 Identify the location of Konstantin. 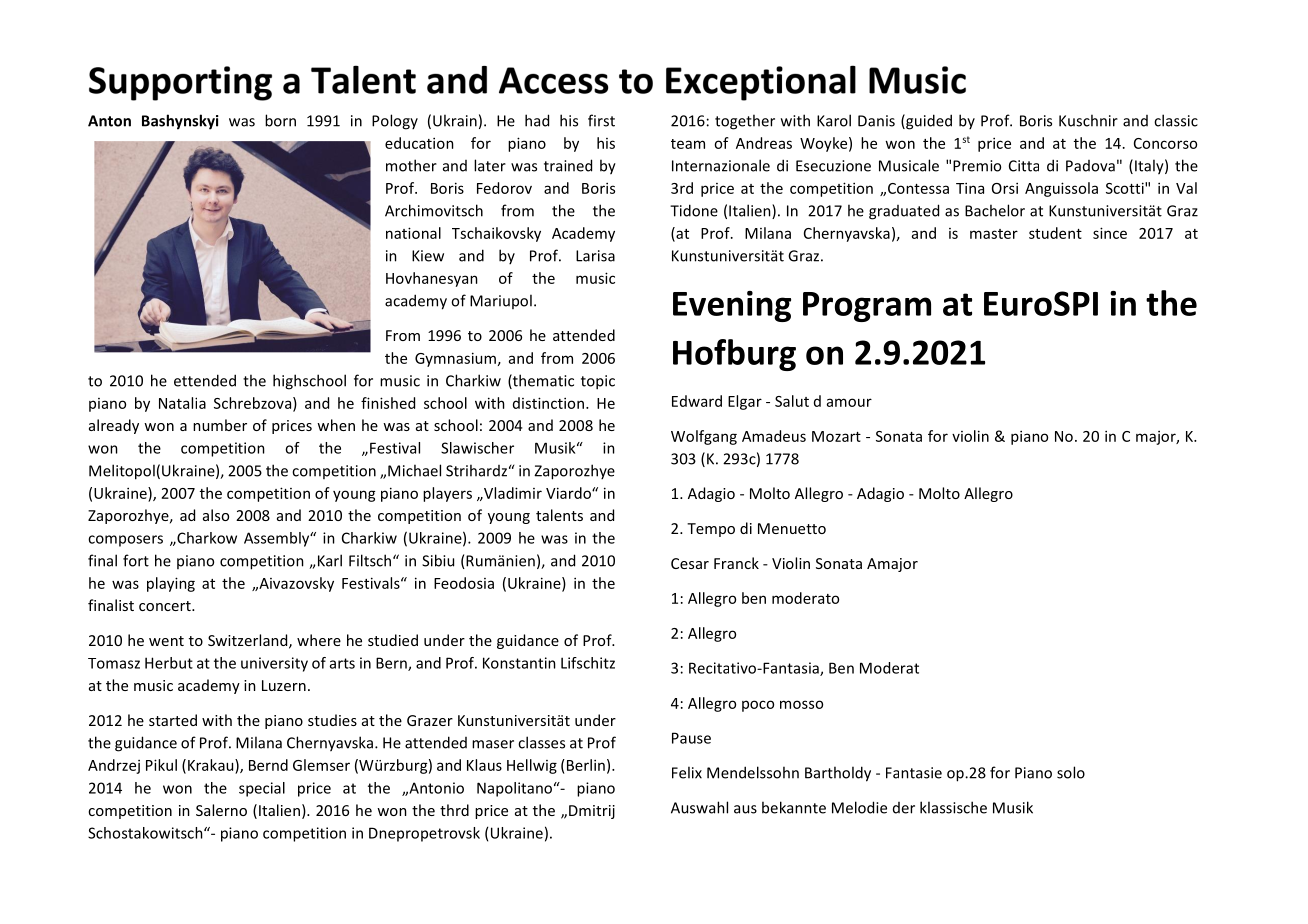
(519, 663).
